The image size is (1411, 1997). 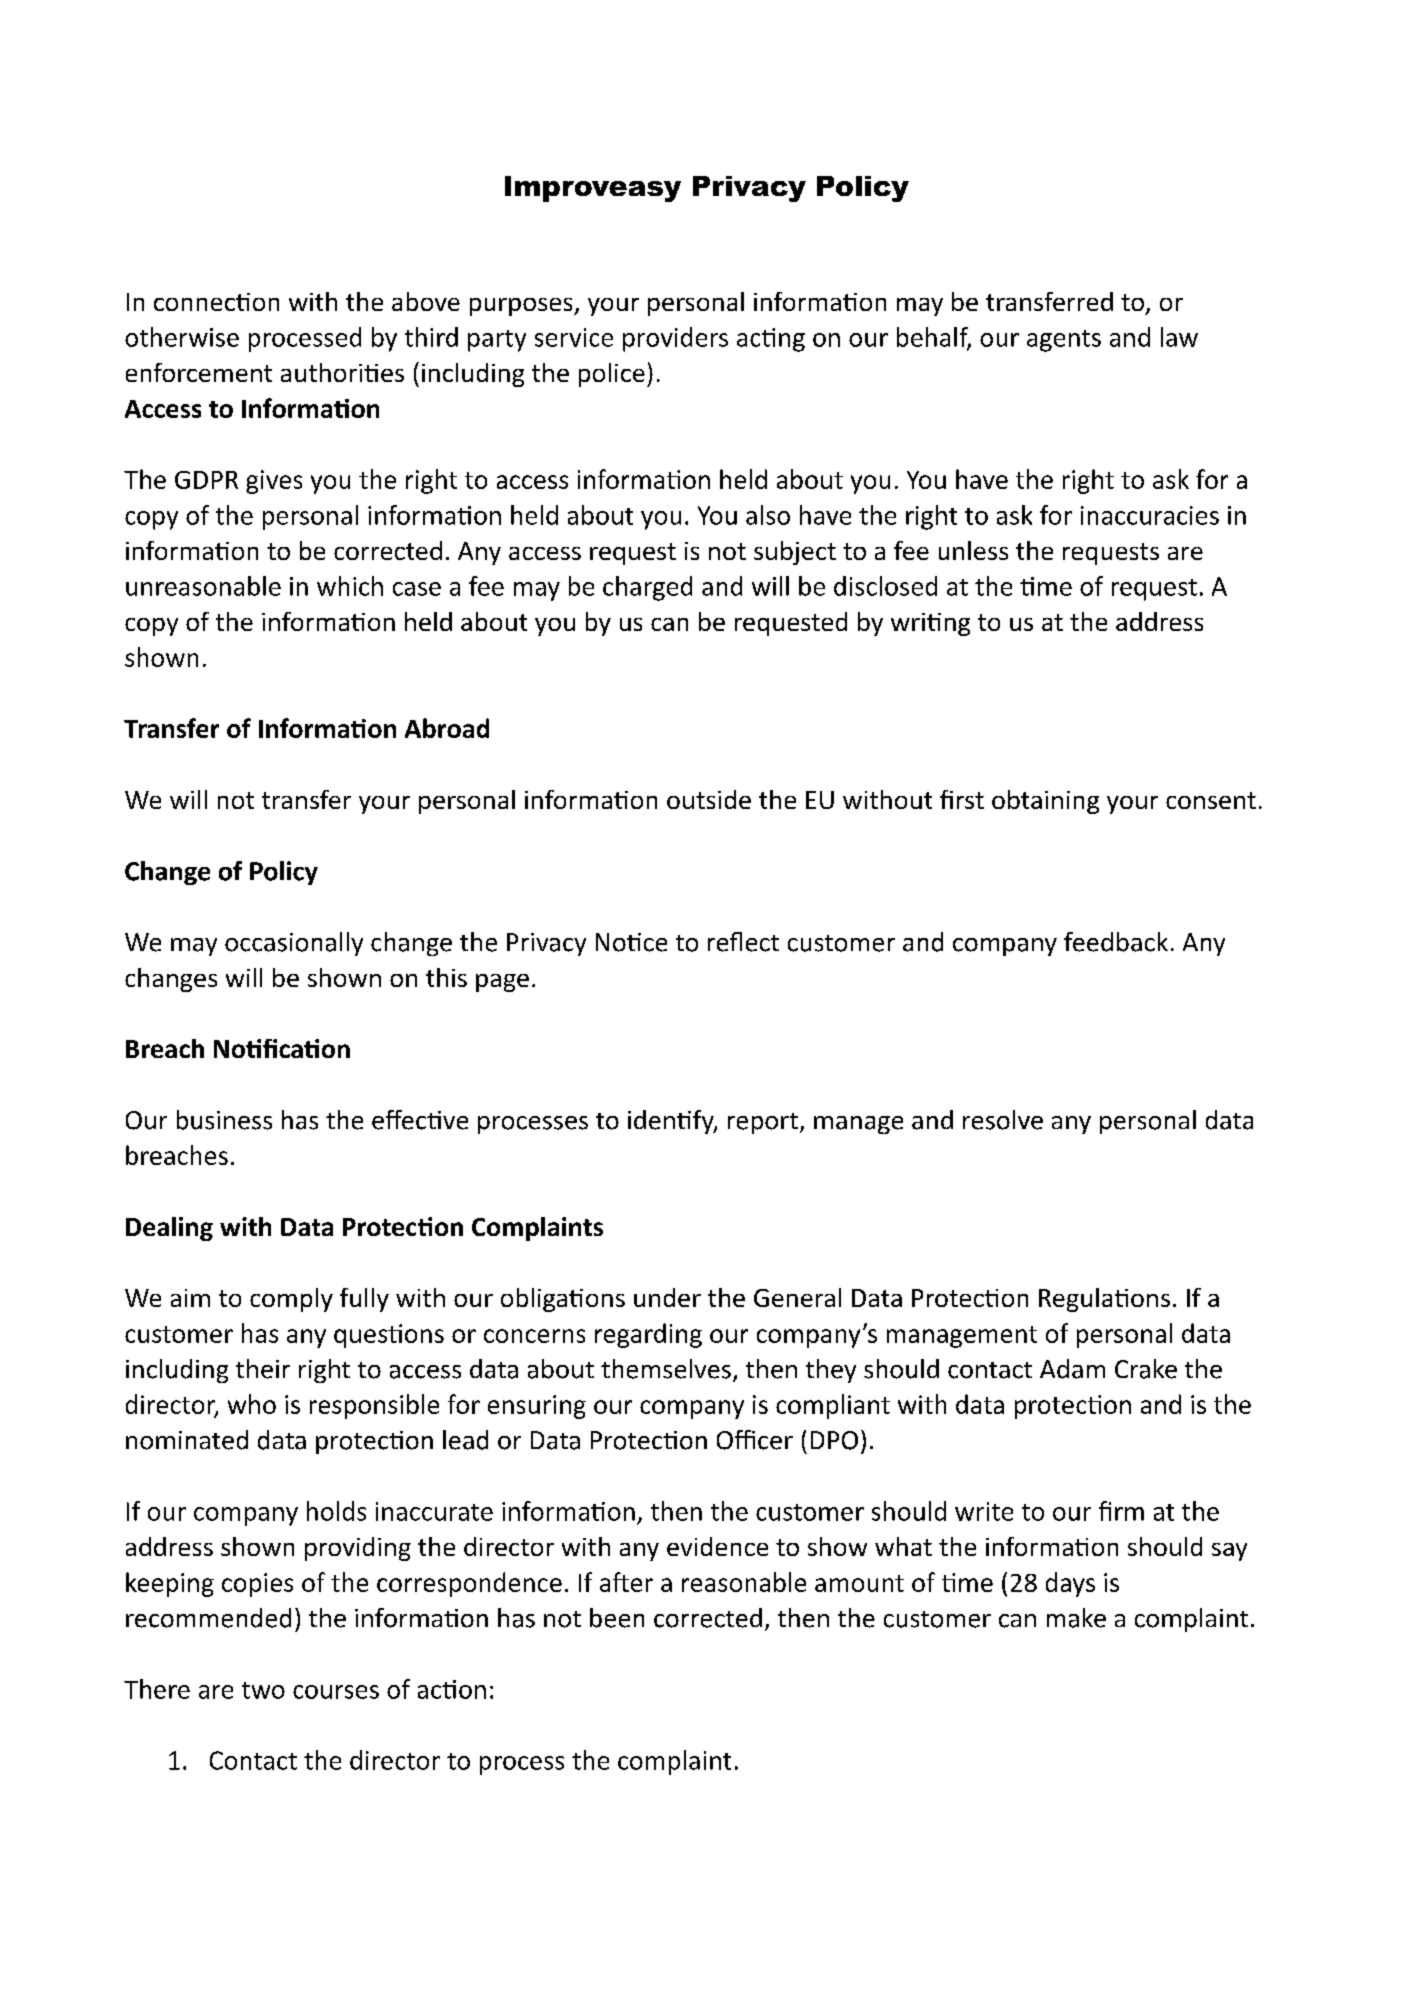 What do you see at coordinates (1064, 341) in the screenshot?
I see `agents` at bounding box center [1064, 341].
